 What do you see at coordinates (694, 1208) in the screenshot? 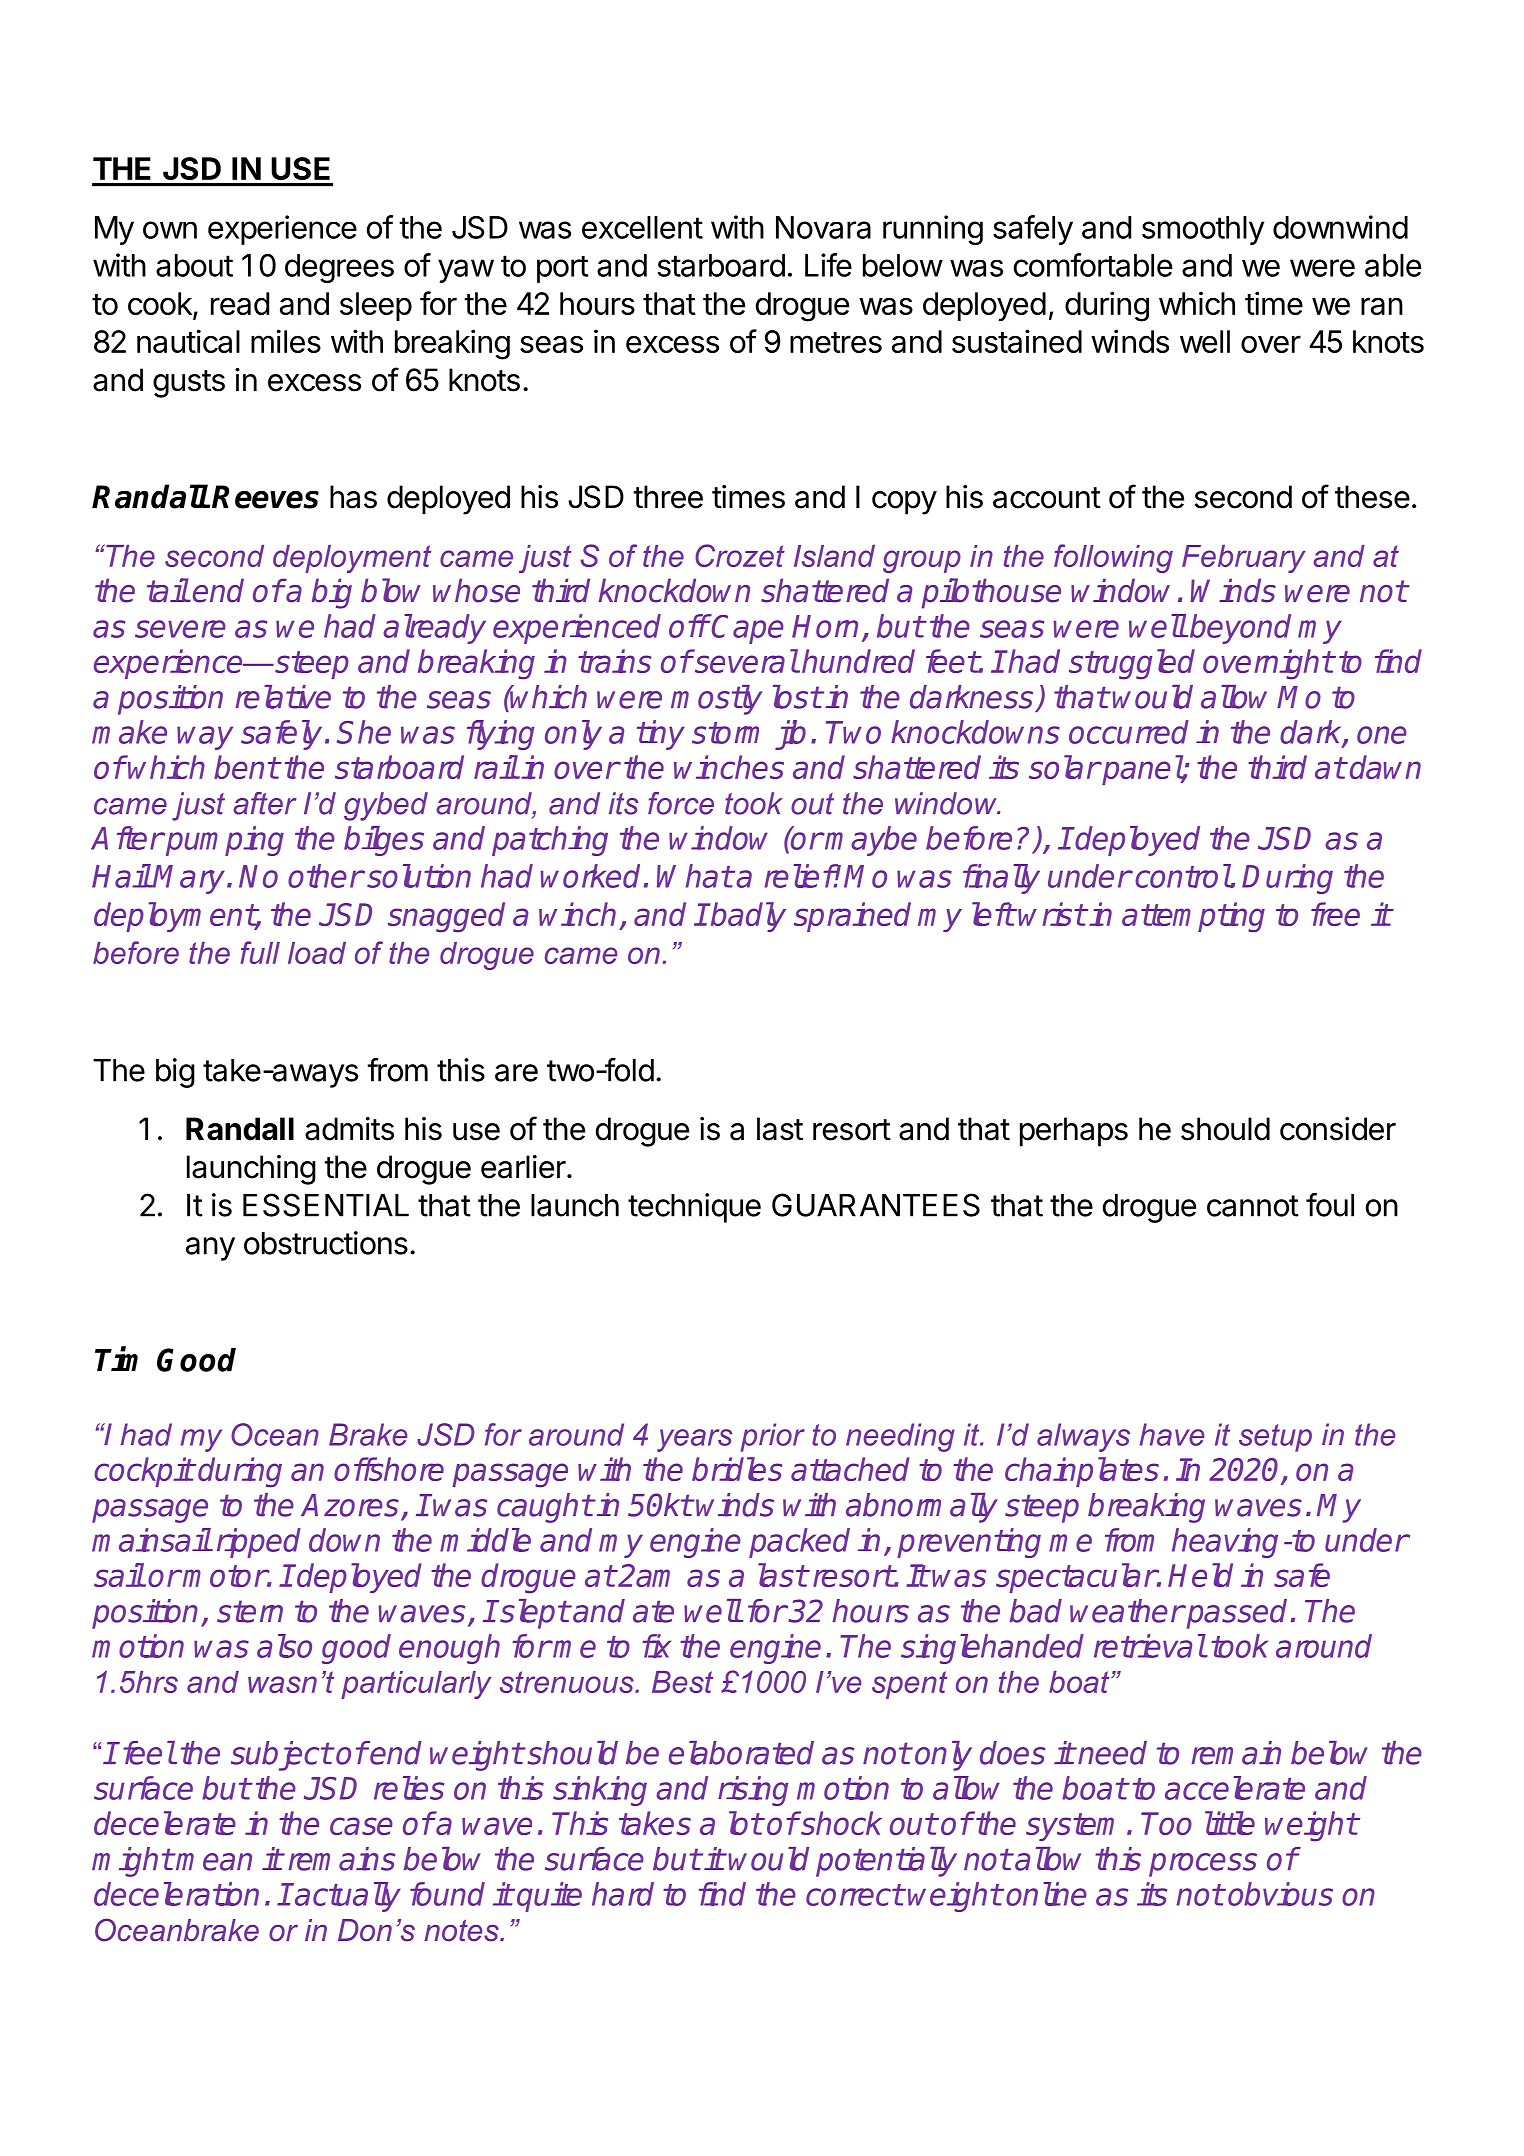
I see `technique` at bounding box center [694, 1208].
